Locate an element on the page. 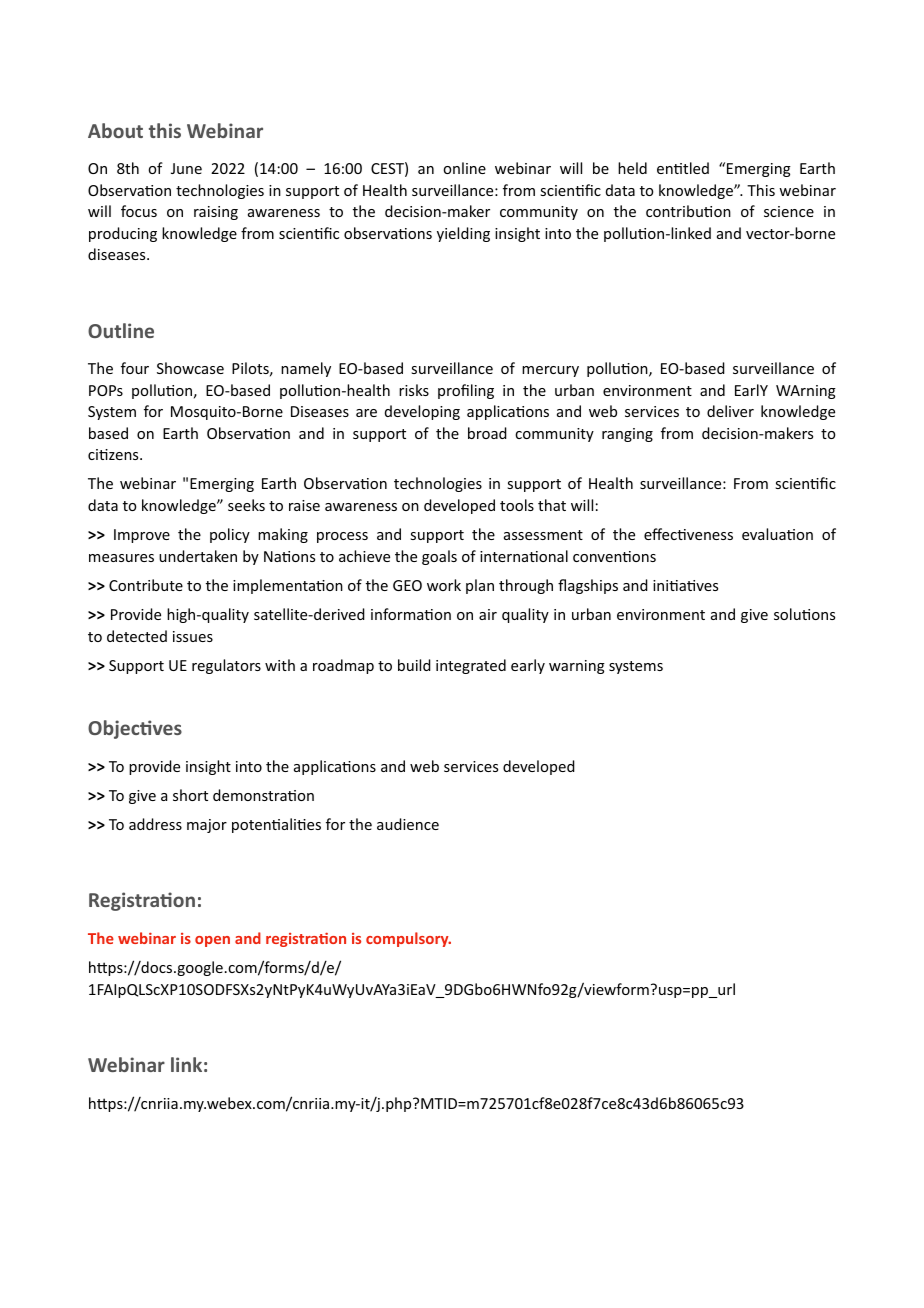 This document has height=1308, width=924. held is located at coordinates (632, 168).
